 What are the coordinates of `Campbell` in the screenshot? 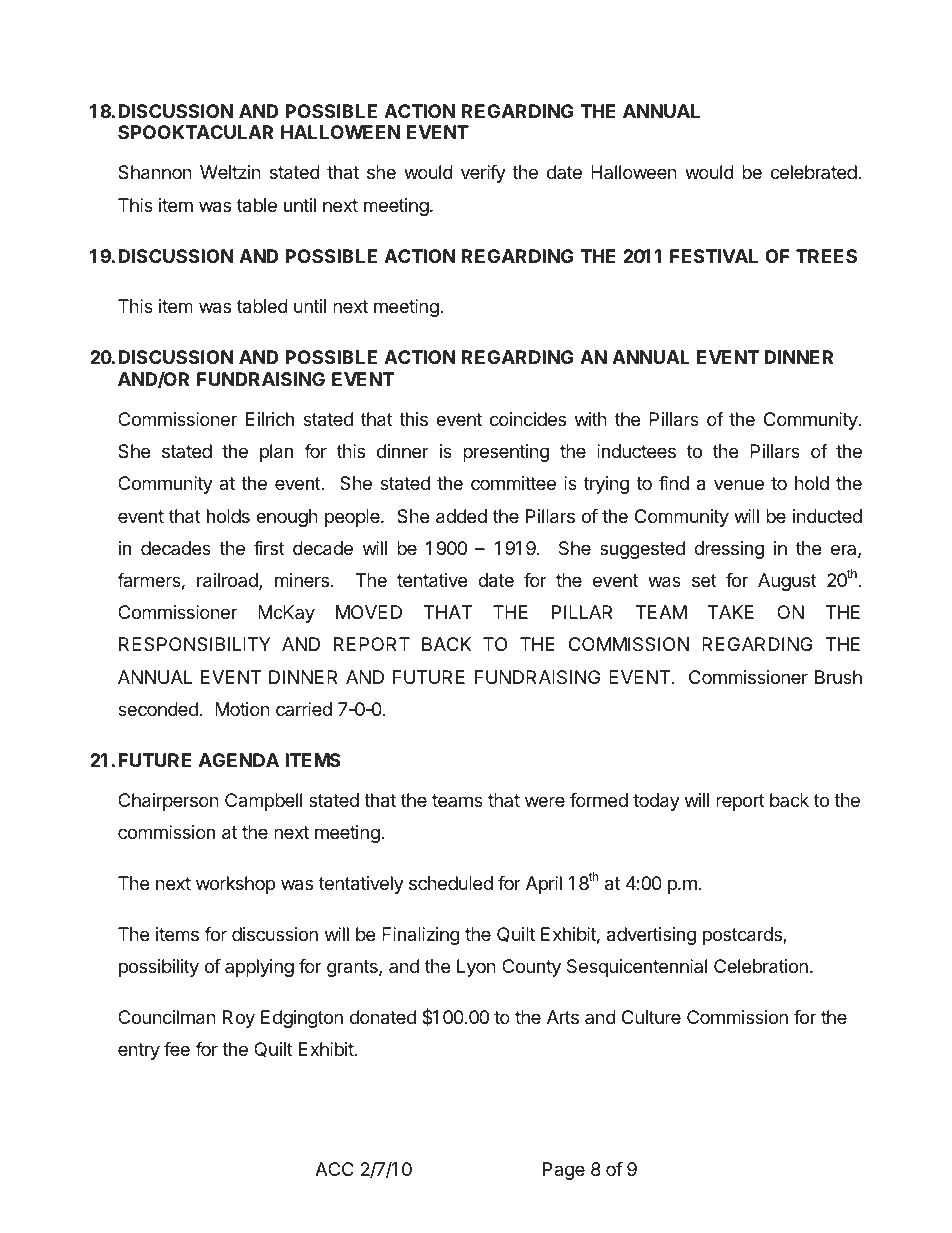 It's located at (263, 802).
